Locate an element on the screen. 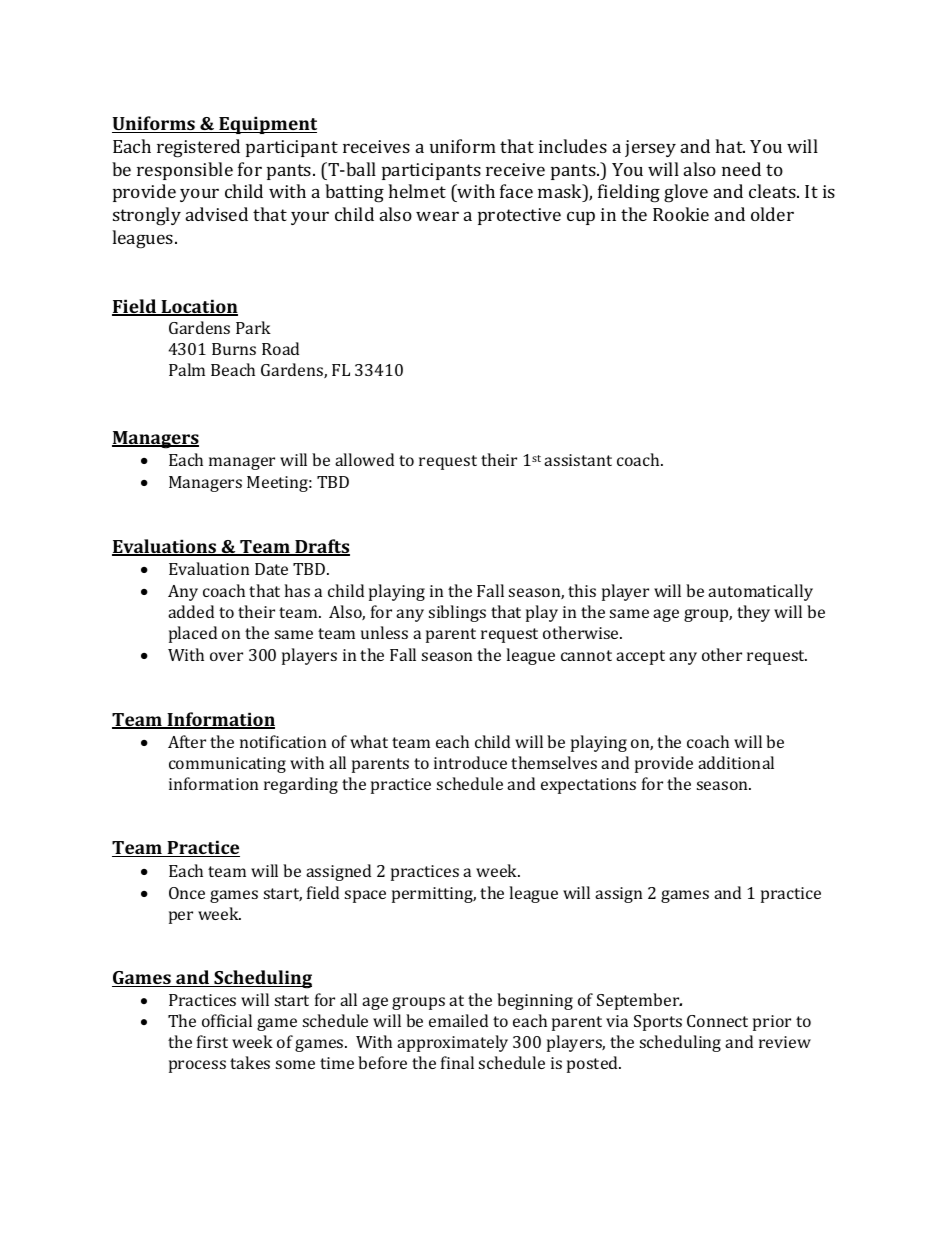 Image resolution: width=952 pixels, height=1233 pixels. added is located at coordinates (191, 611).
